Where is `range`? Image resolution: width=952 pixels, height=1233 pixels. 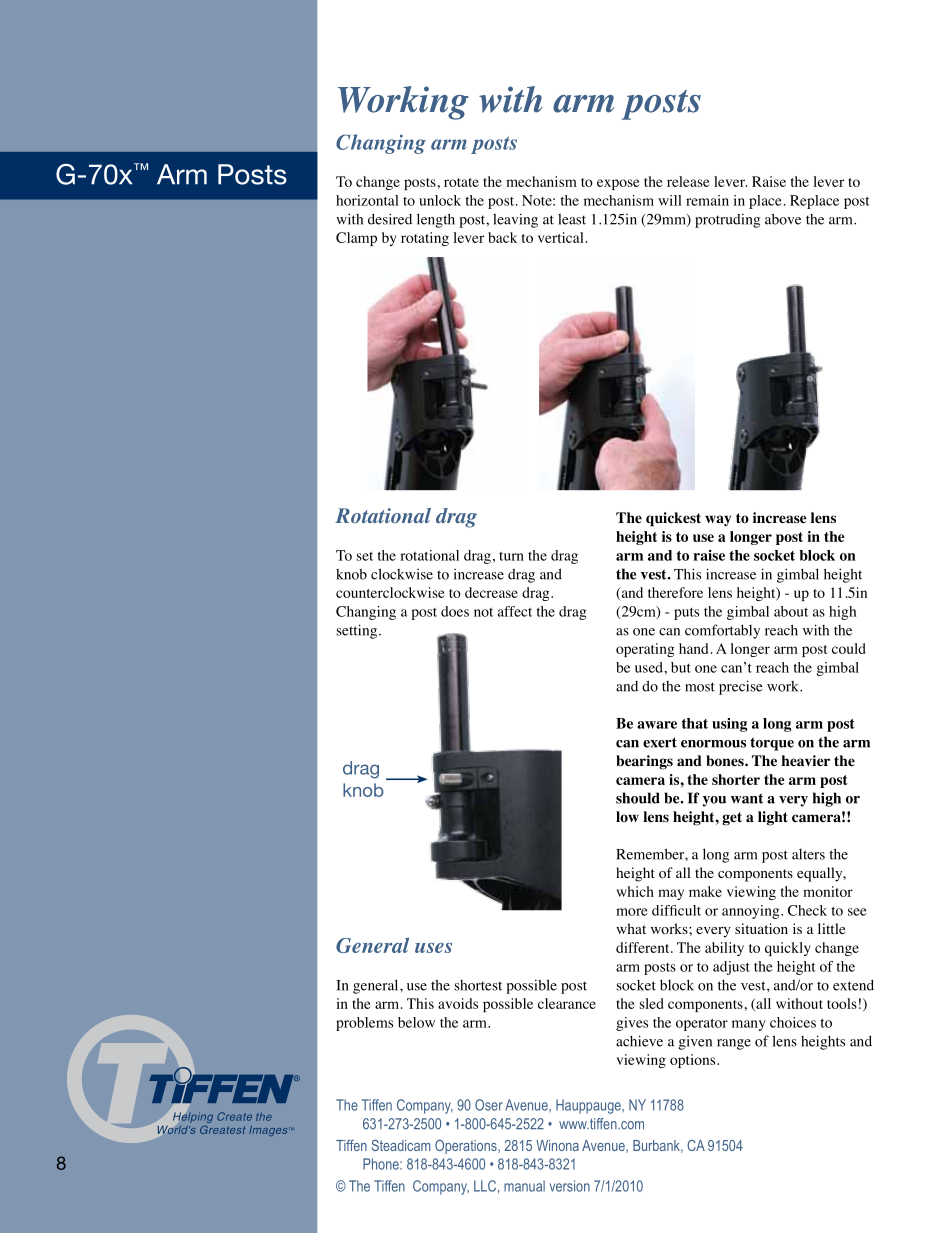 range is located at coordinates (734, 1044).
